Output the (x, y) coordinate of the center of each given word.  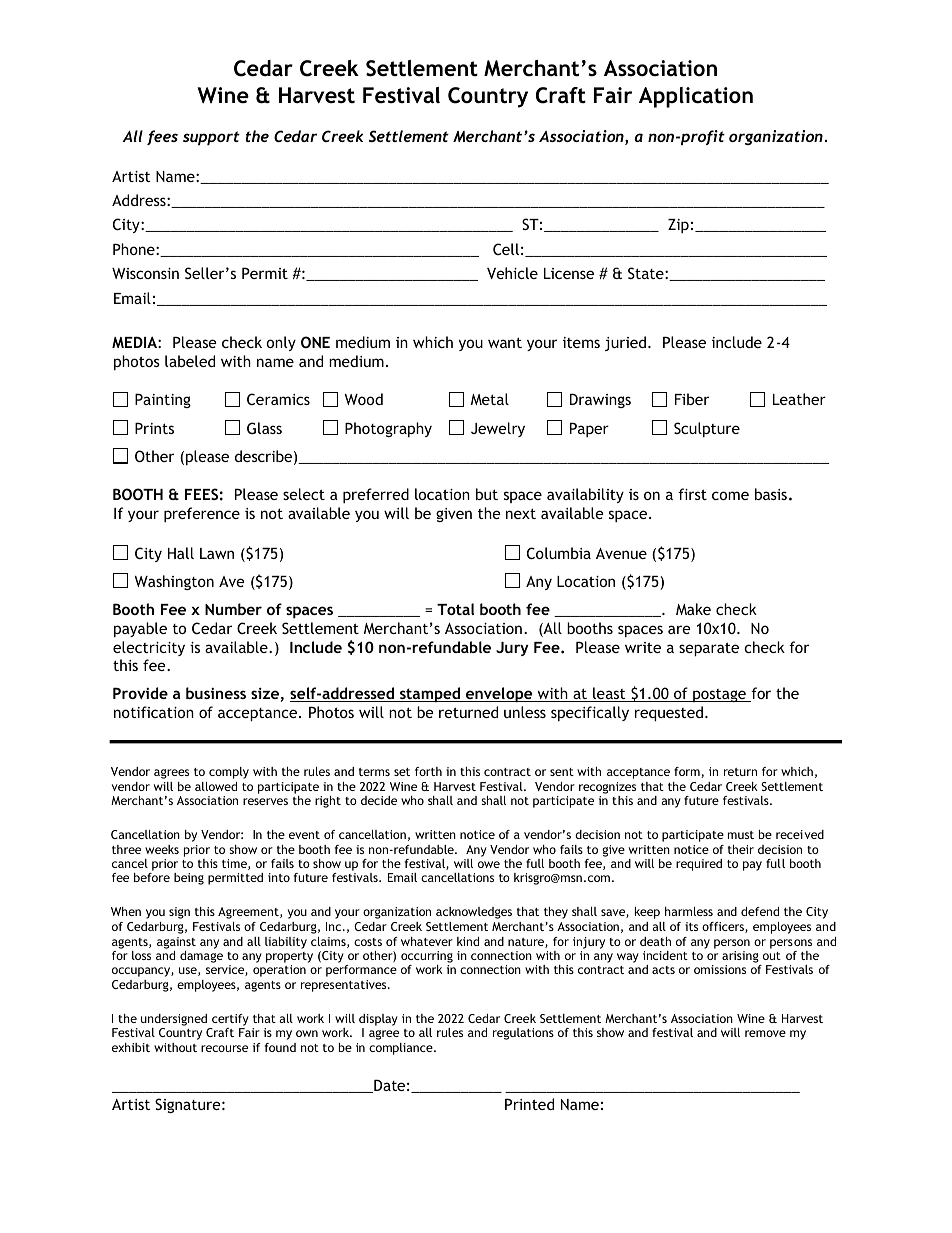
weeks (162, 849)
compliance (402, 1049)
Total (455, 609)
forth (428, 771)
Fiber (692, 399)
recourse (224, 1048)
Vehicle (512, 273)
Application (696, 97)
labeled (190, 361)
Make (693, 609)
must (741, 835)
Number (233, 609)
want (505, 342)
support (211, 138)
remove (765, 1033)
